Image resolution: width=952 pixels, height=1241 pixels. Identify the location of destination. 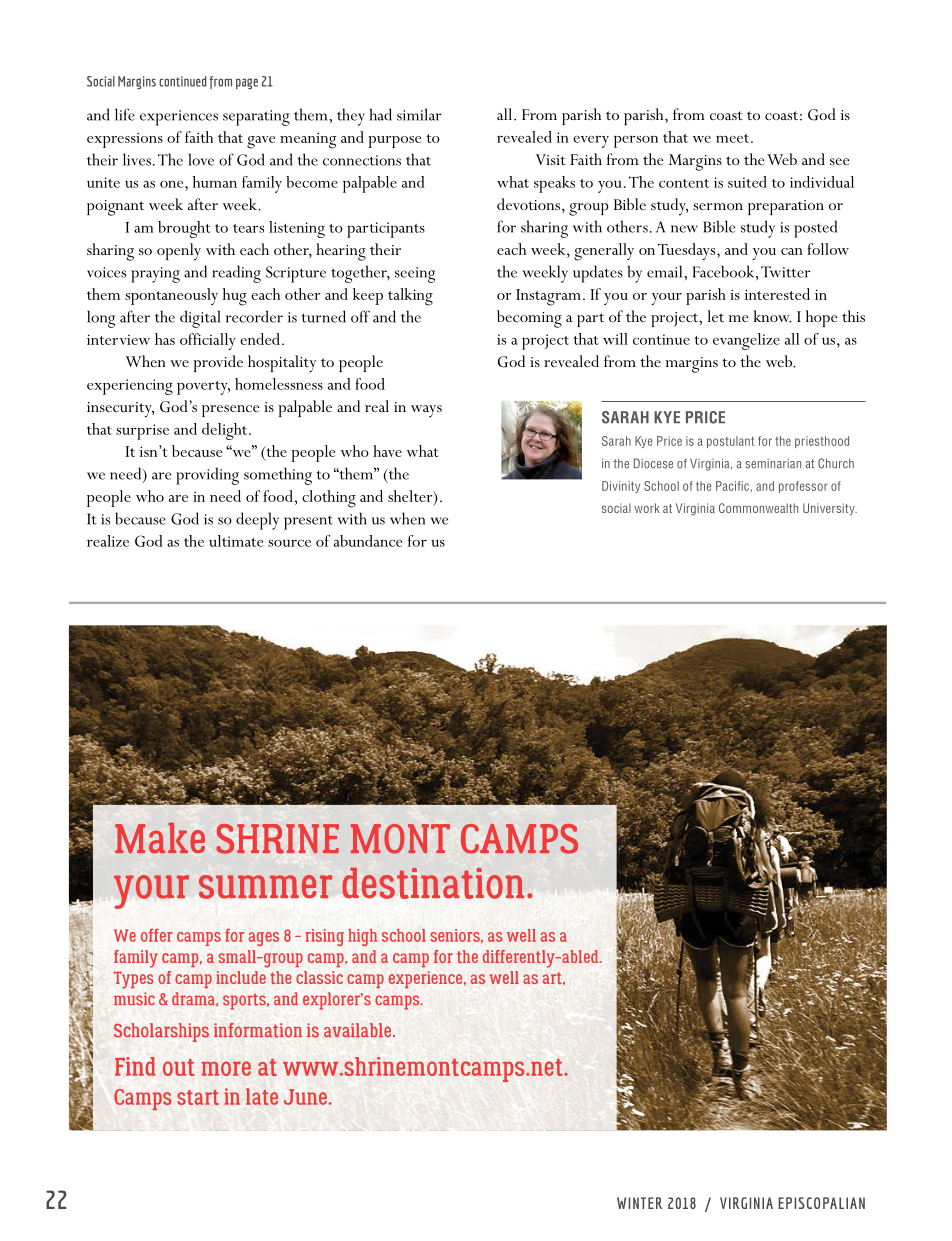
(433, 883).
